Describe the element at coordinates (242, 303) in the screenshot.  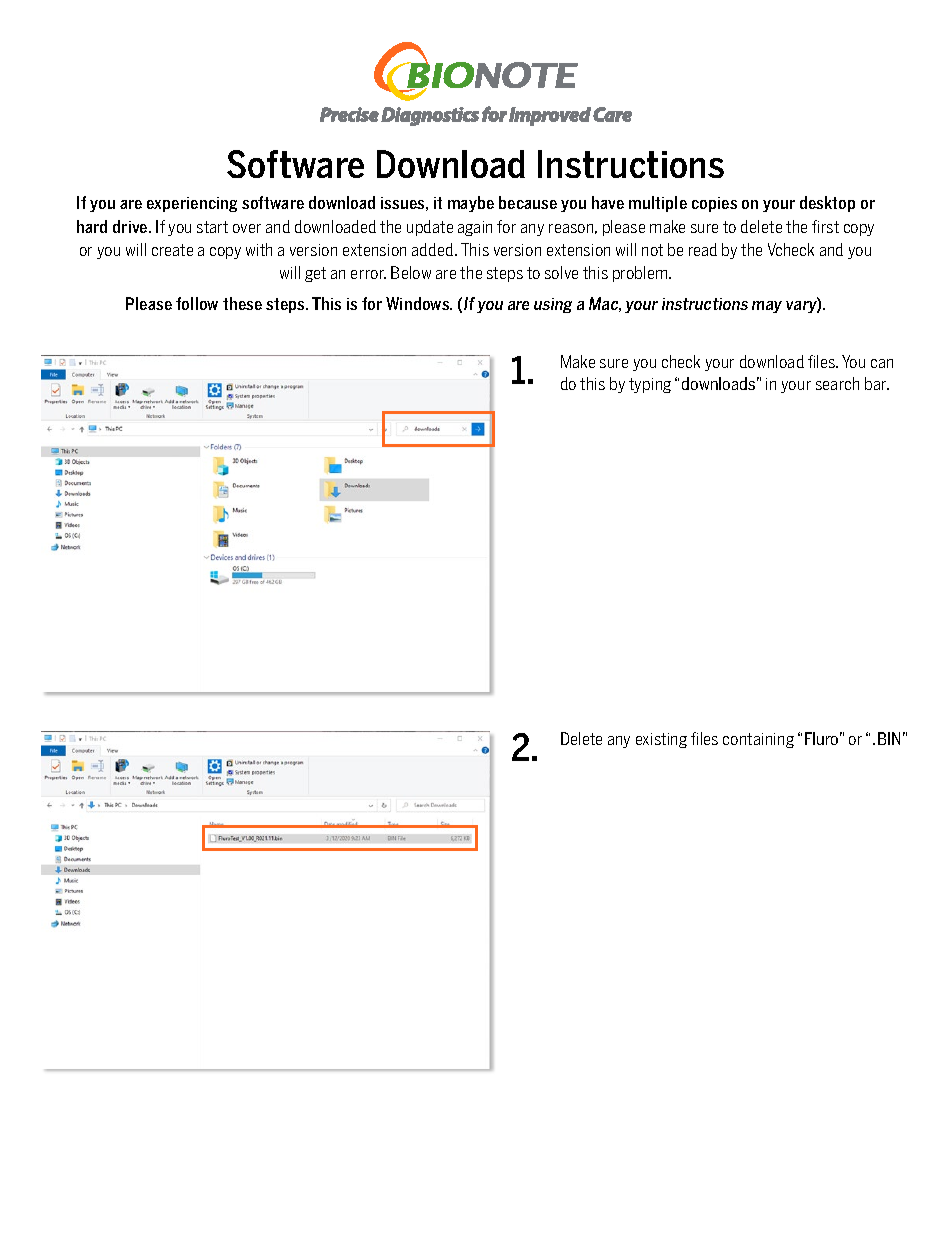
I see `these` at that location.
